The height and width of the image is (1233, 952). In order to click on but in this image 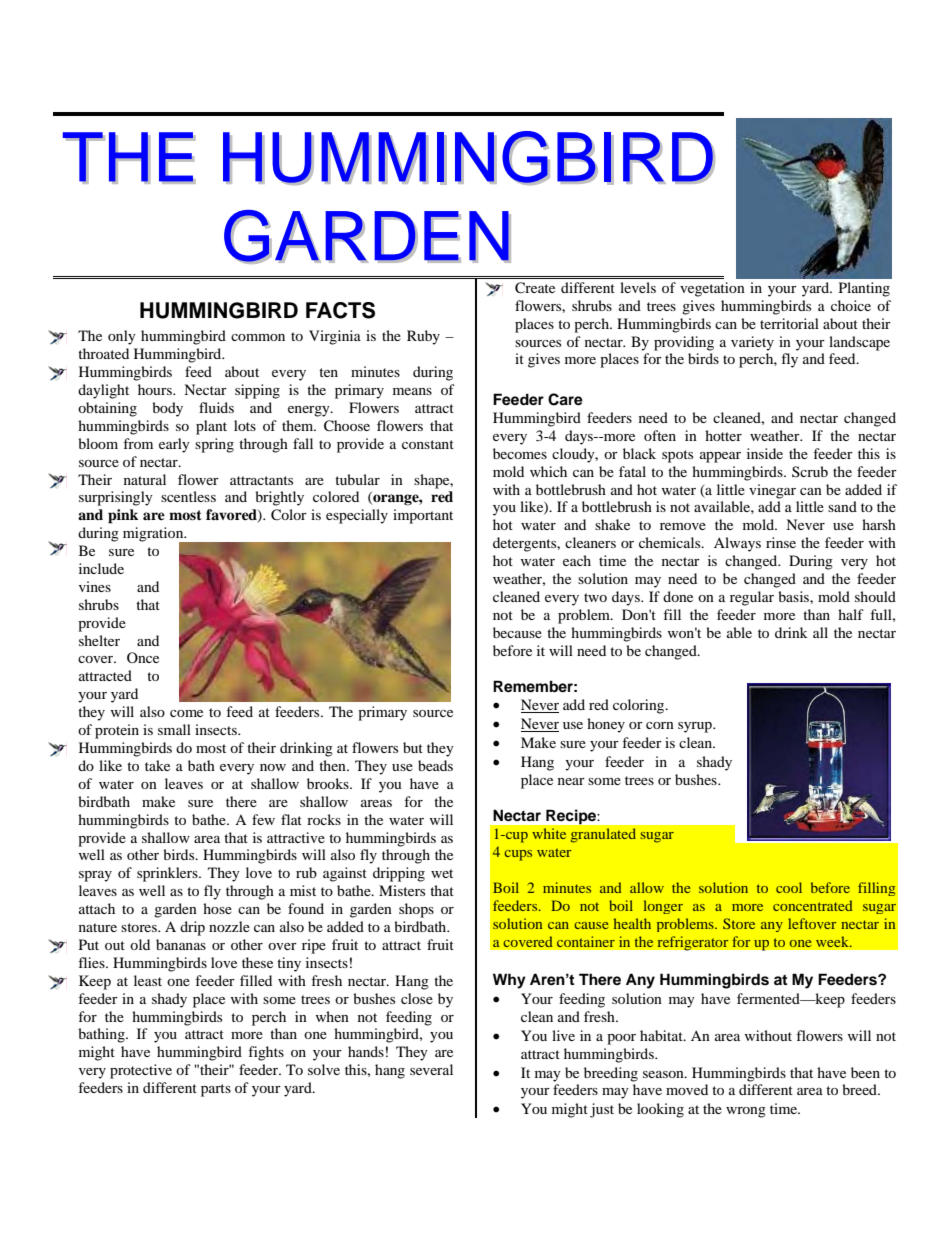, I will do `click(413, 747)`.
